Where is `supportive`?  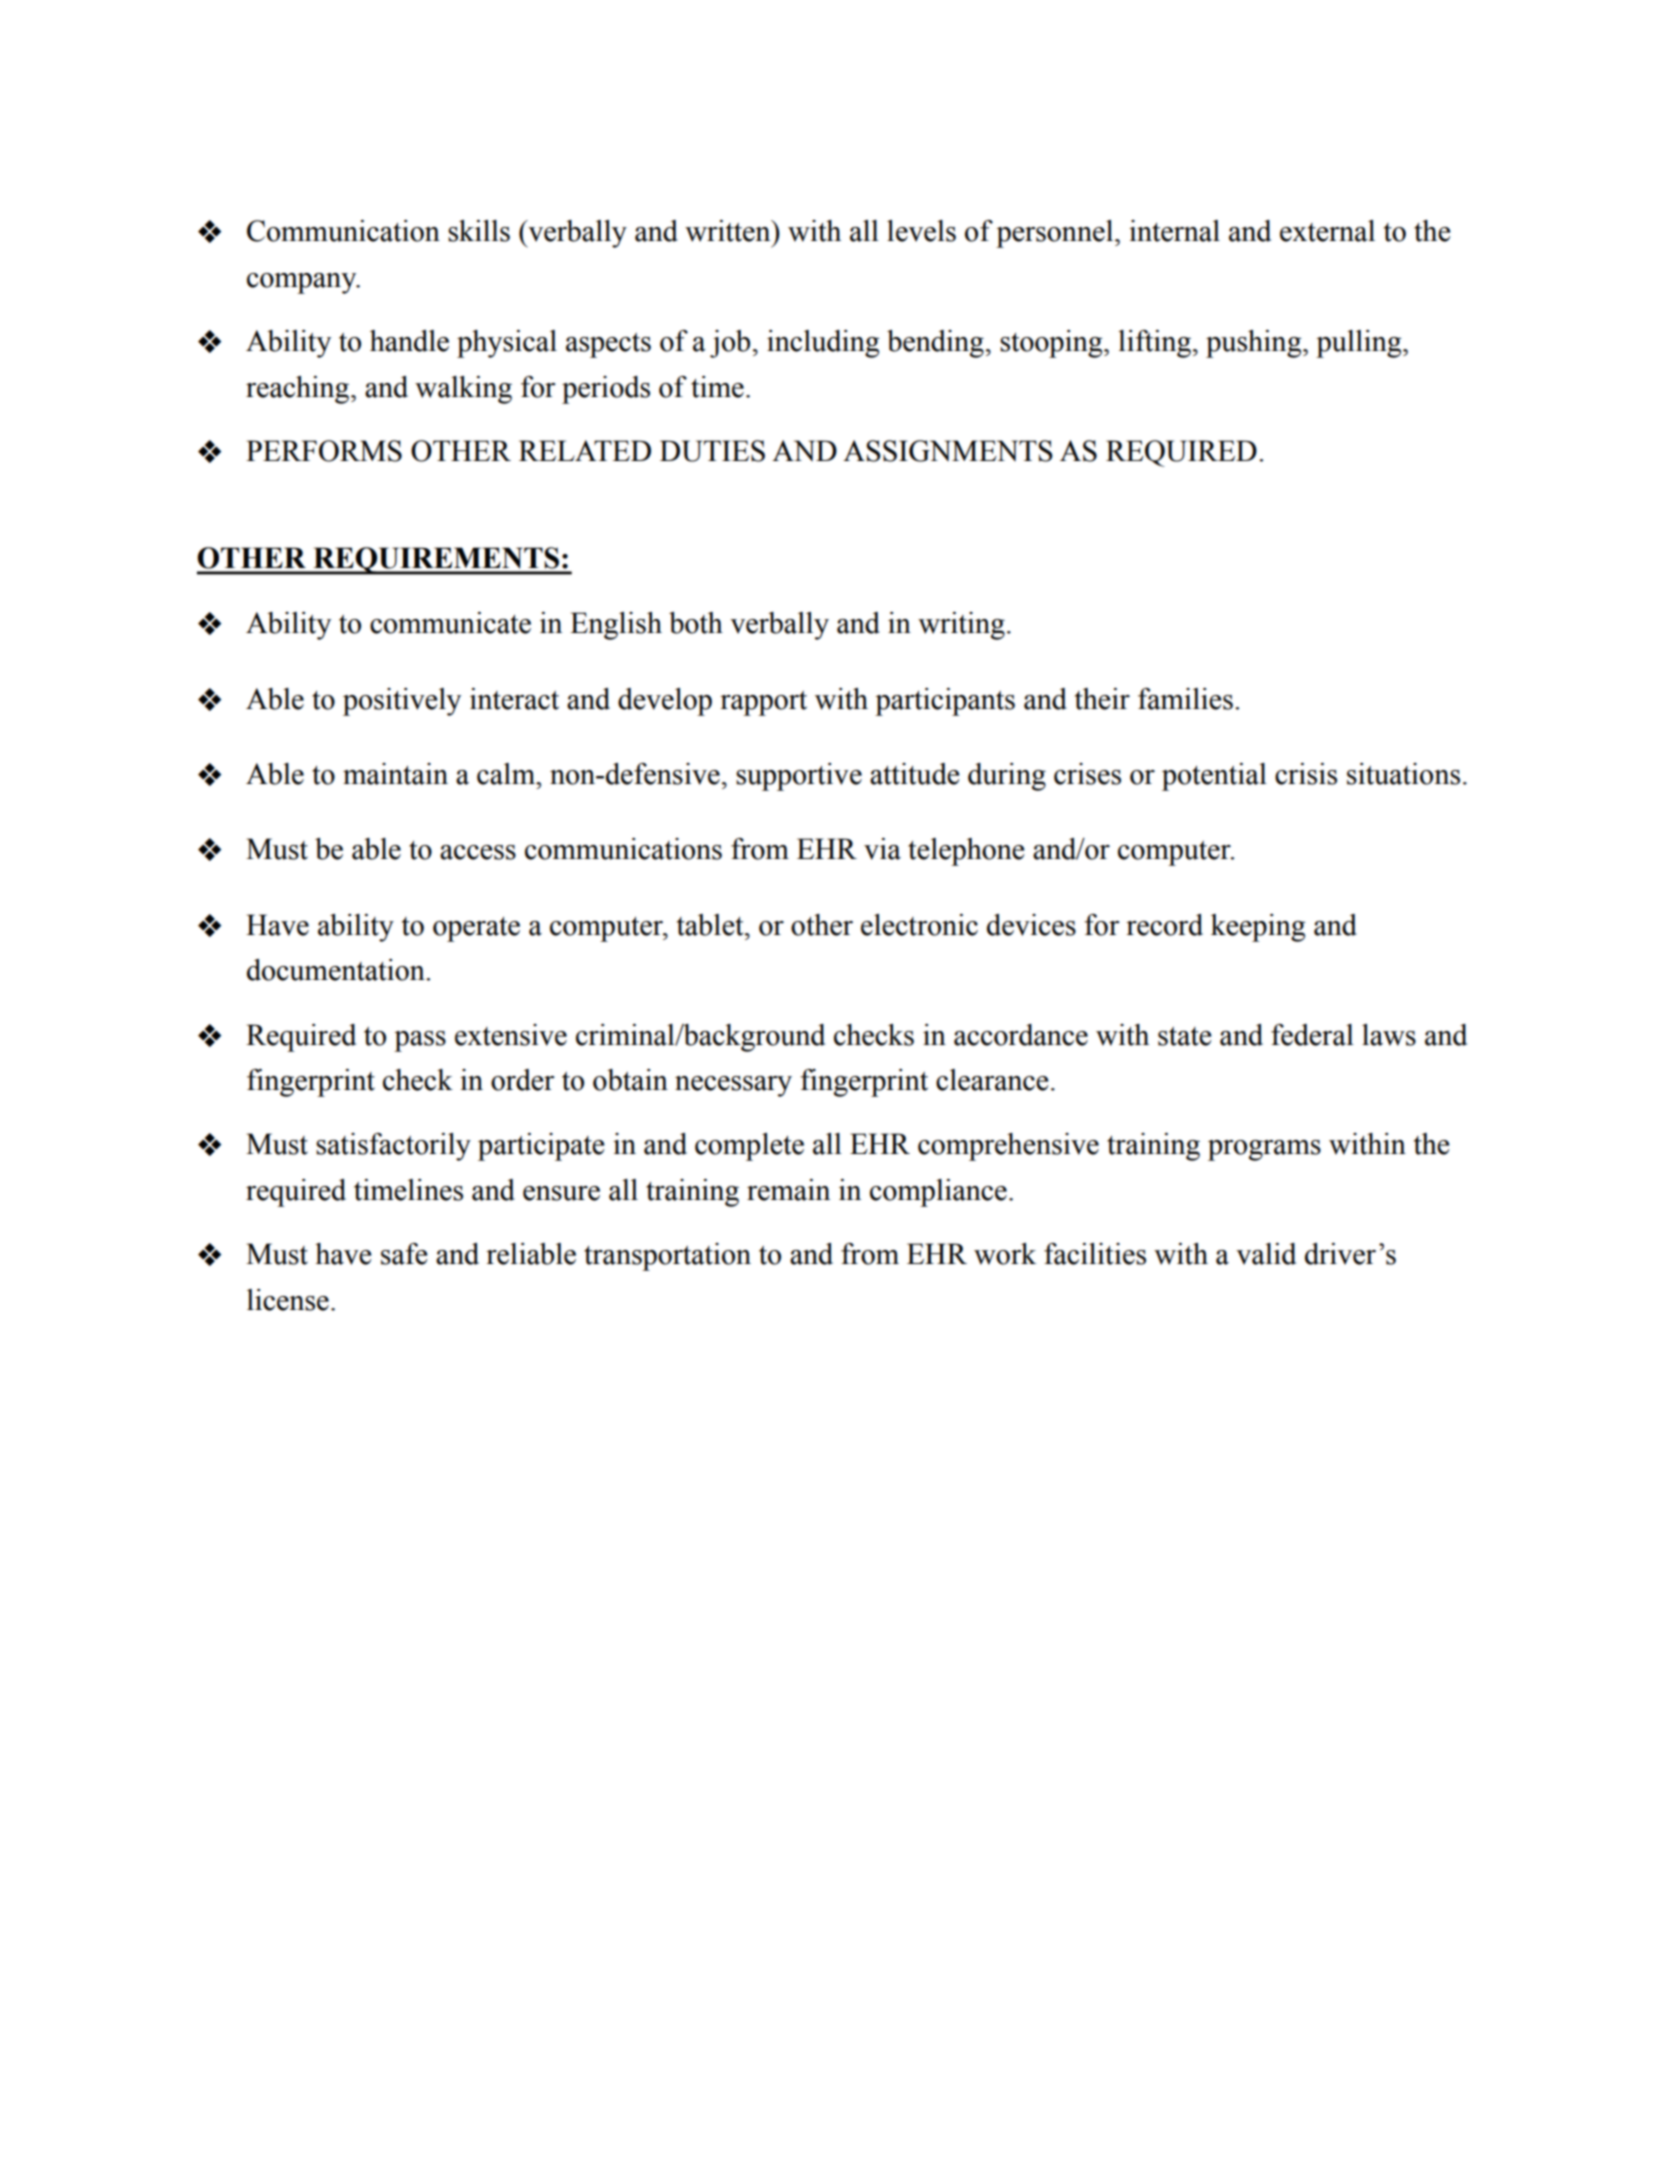 supportive is located at coordinates (799, 777).
